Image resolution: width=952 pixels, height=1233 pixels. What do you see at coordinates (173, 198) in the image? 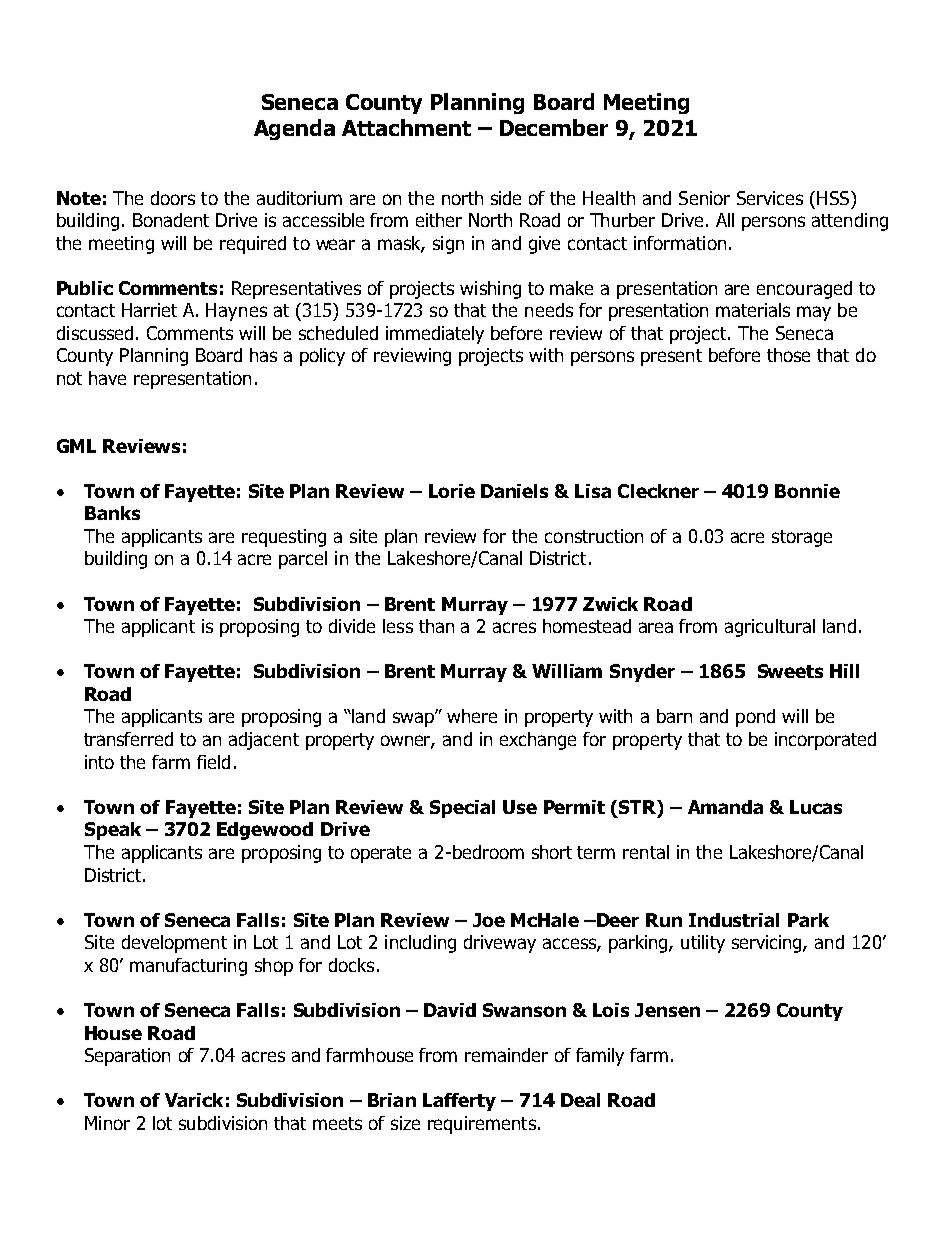
I see `doors` at bounding box center [173, 198].
